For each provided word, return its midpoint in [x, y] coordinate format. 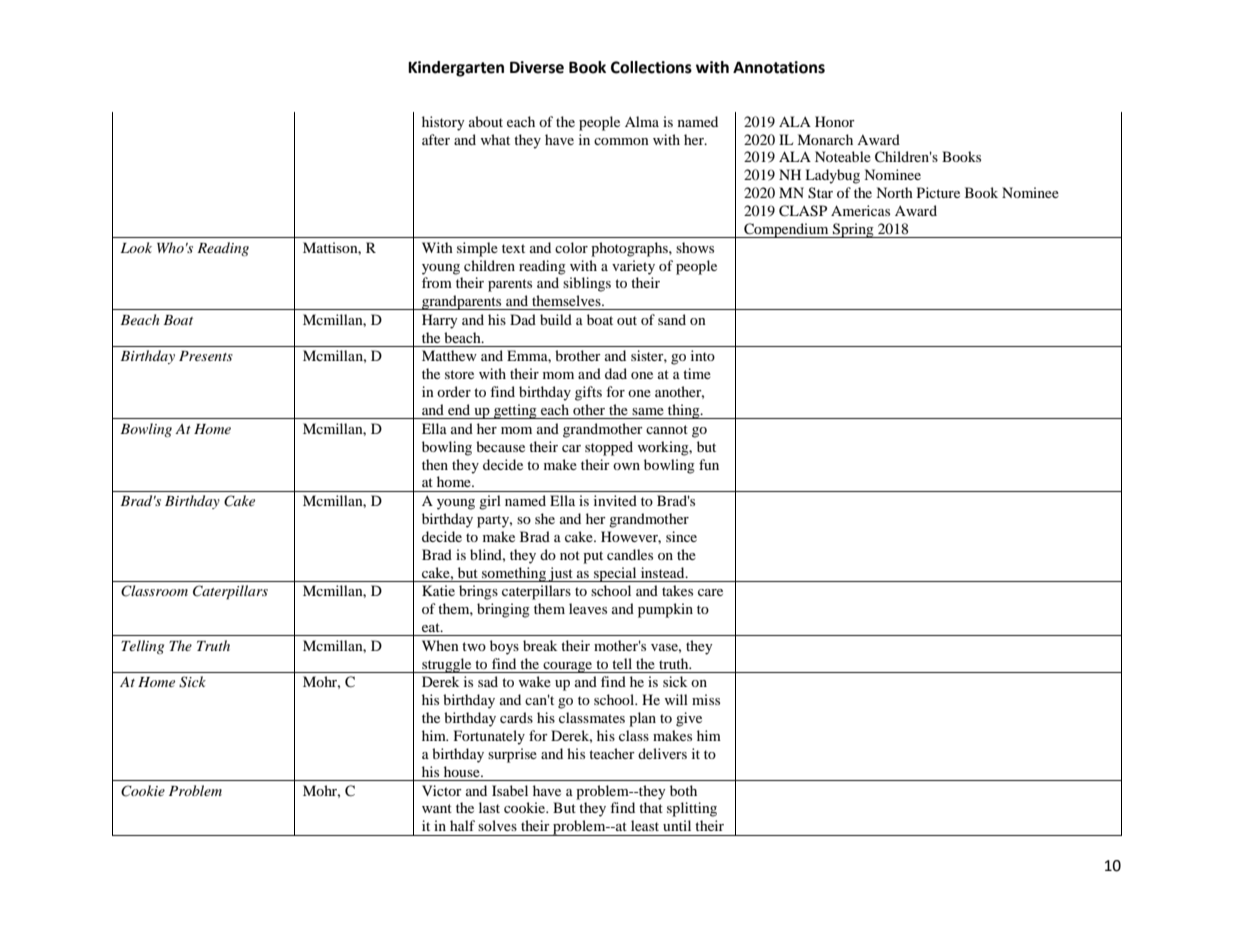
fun [709, 464]
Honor [835, 121]
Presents [206, 356]
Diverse [537, 67]
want [437, 808]
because [500, 446]
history [443, 123]
